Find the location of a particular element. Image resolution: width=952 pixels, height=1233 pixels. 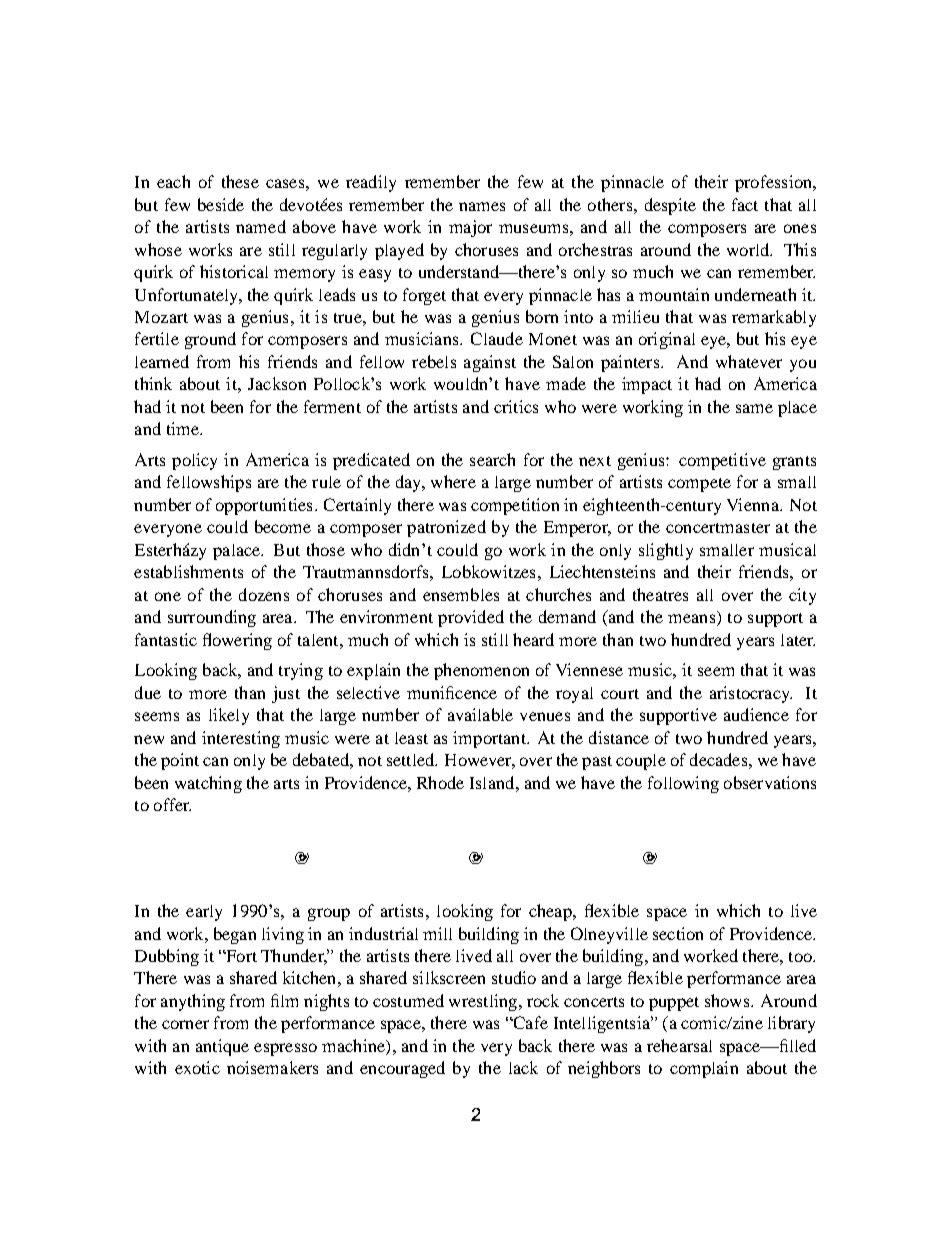

offer is located at coordinates (172, 804).
